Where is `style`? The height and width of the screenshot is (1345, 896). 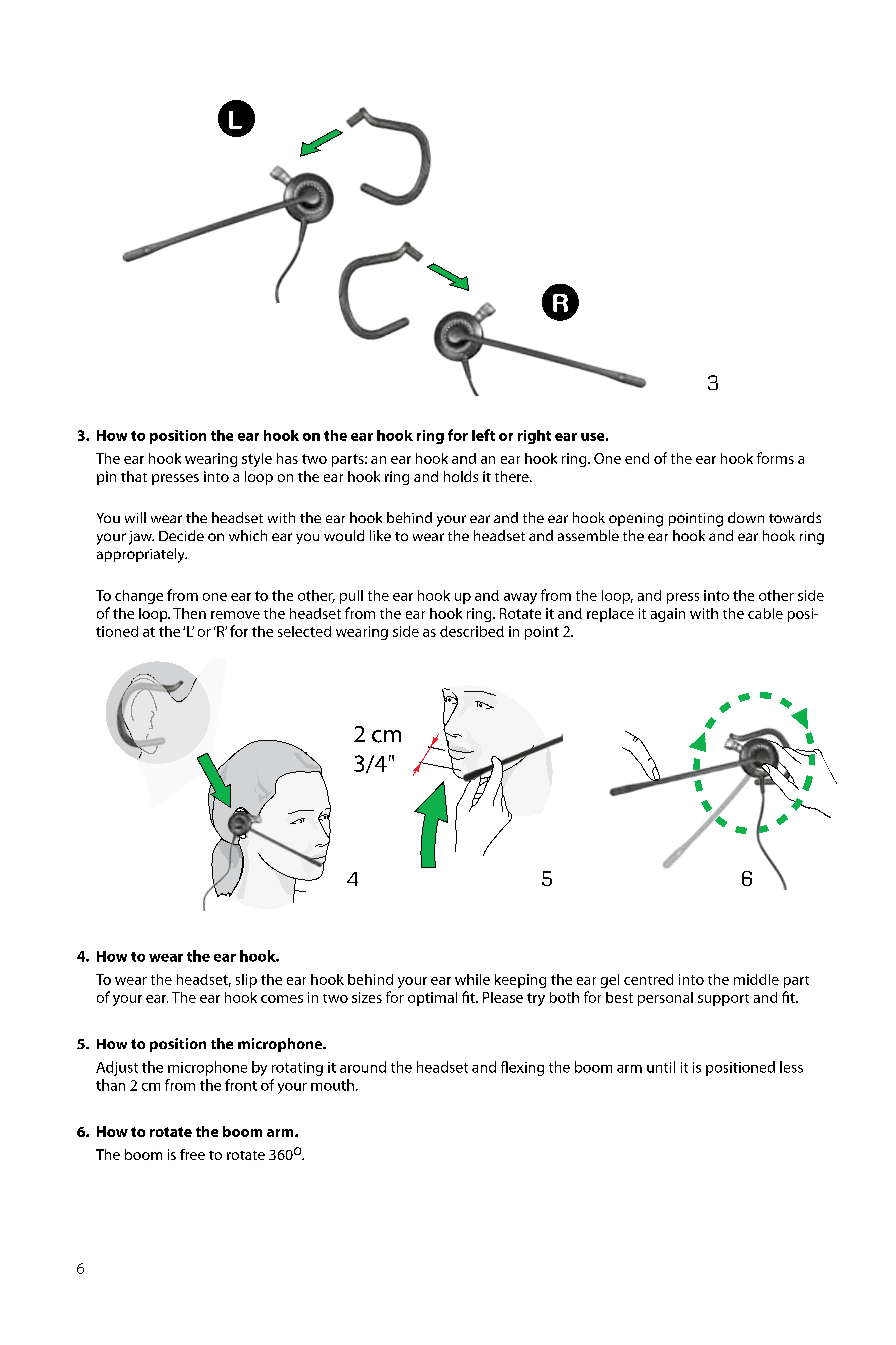
style is located at coordinates (257, 460).
